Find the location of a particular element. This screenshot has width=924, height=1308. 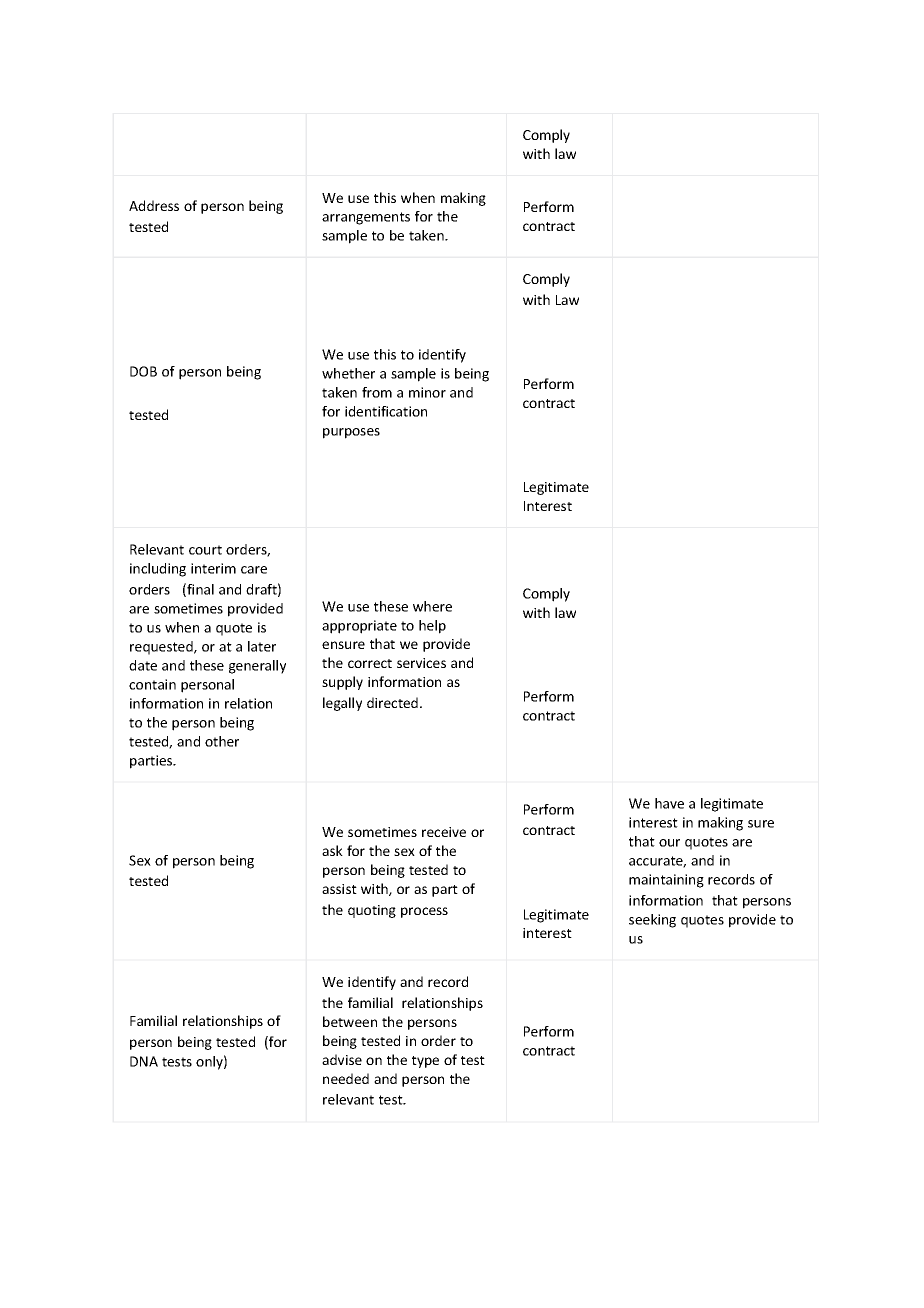

DNA is located at coordinates (144, 1061).
